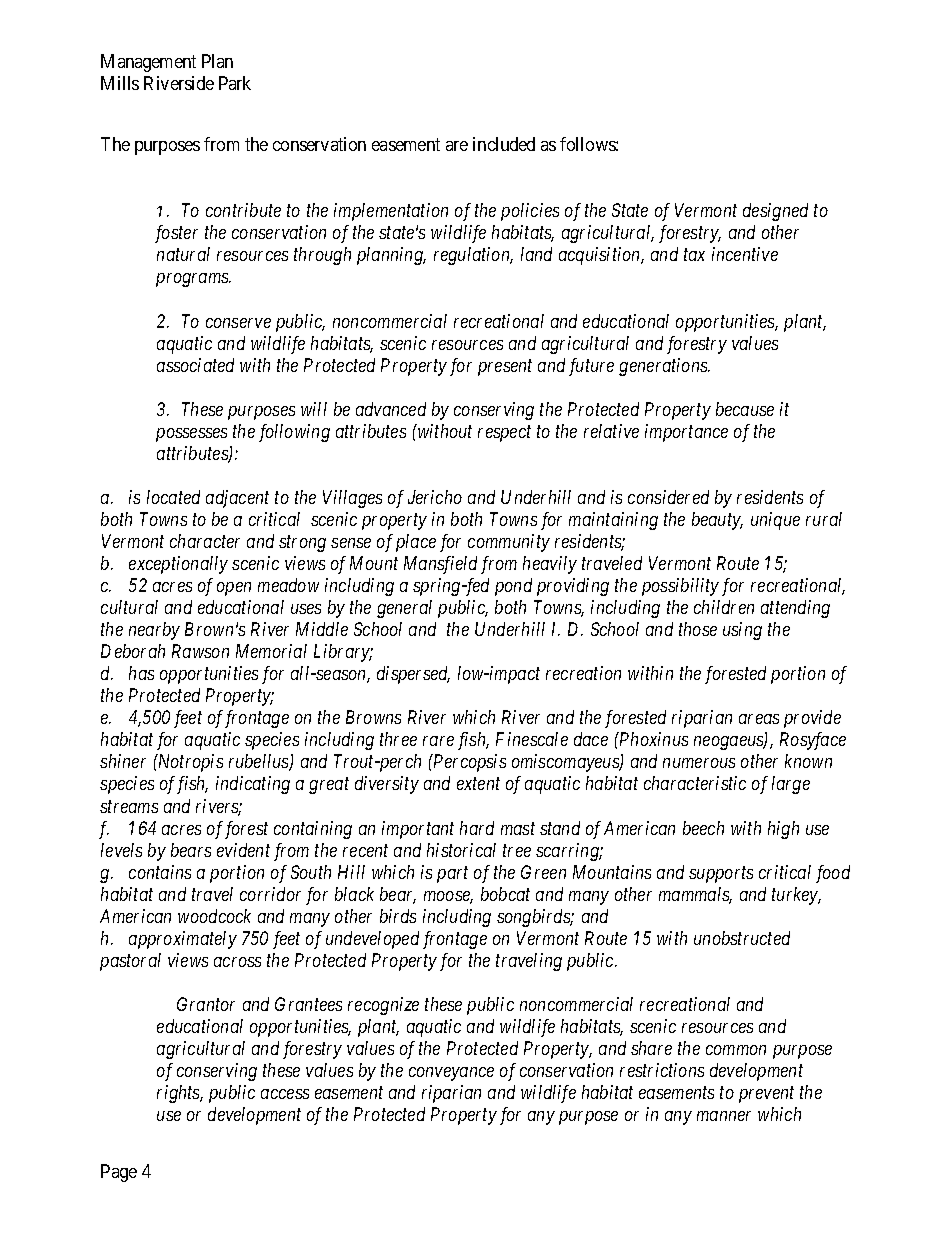  I want to click on because, so click(745, 409).
